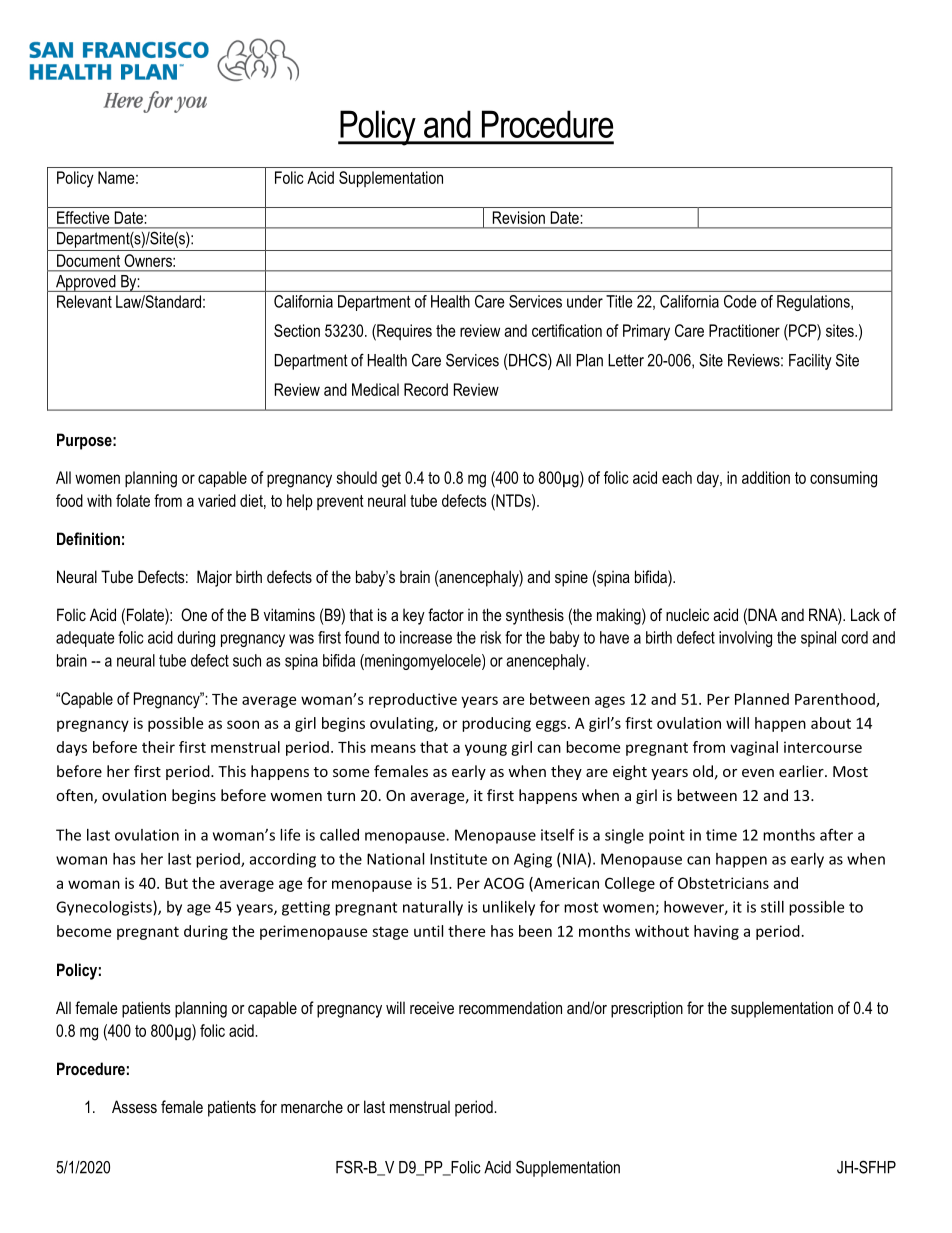 The image size is (952, 1233). What do you see at coordinates (567, 330) in the page?
I see `certification` at bounding box center [567, 330].
